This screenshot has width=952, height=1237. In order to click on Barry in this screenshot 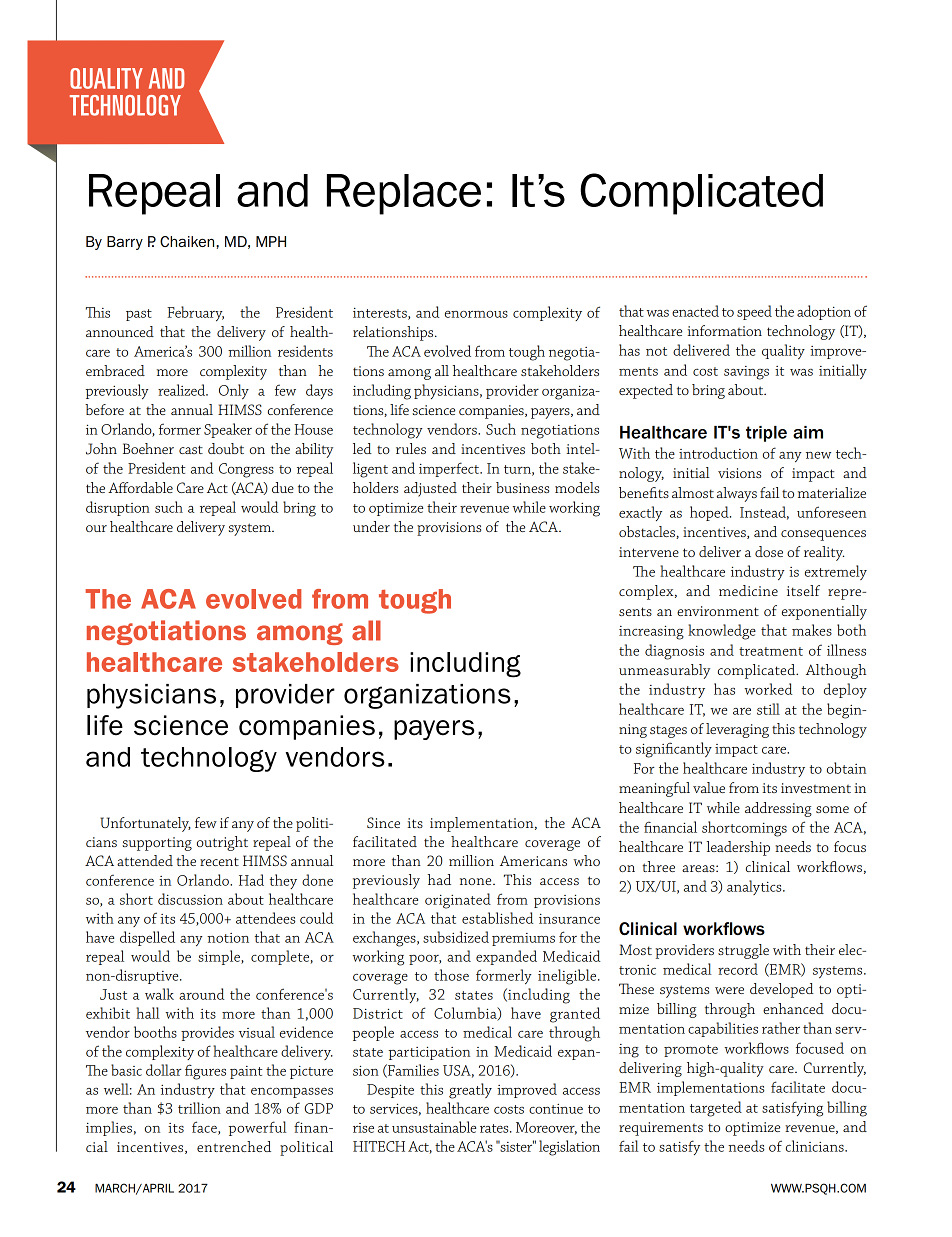, I will do `click(125, 243)`.
